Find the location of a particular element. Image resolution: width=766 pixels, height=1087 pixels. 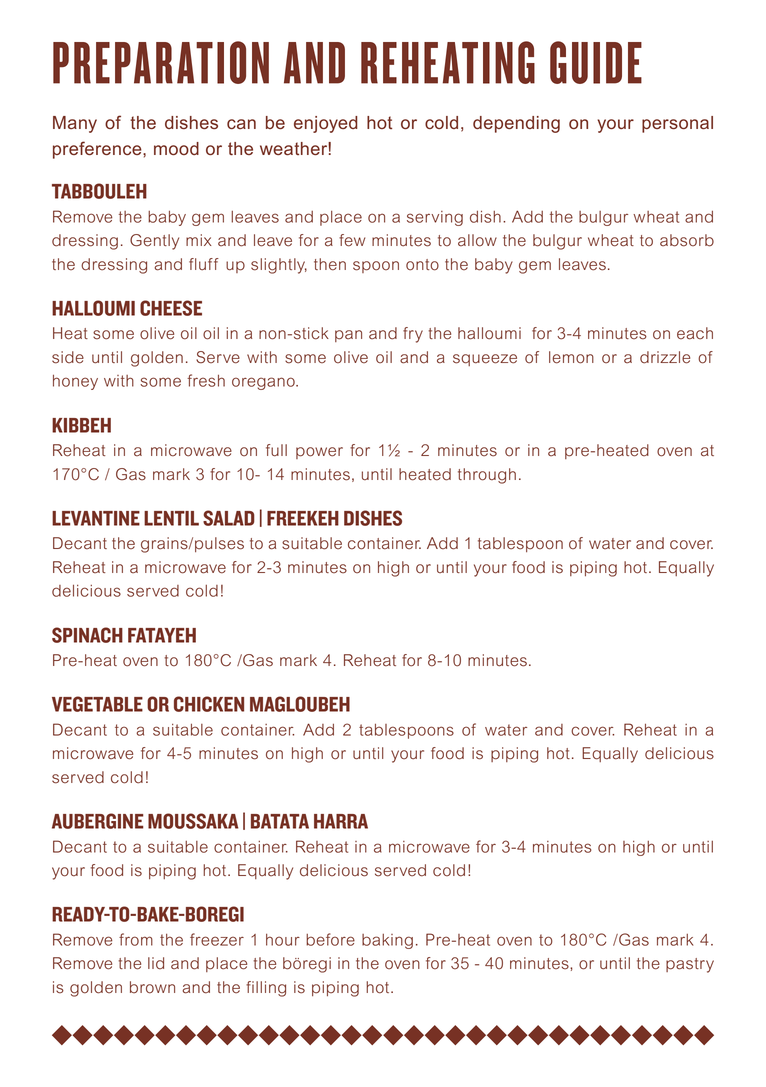

PREPARATION is located at coordinates (161, 62).
